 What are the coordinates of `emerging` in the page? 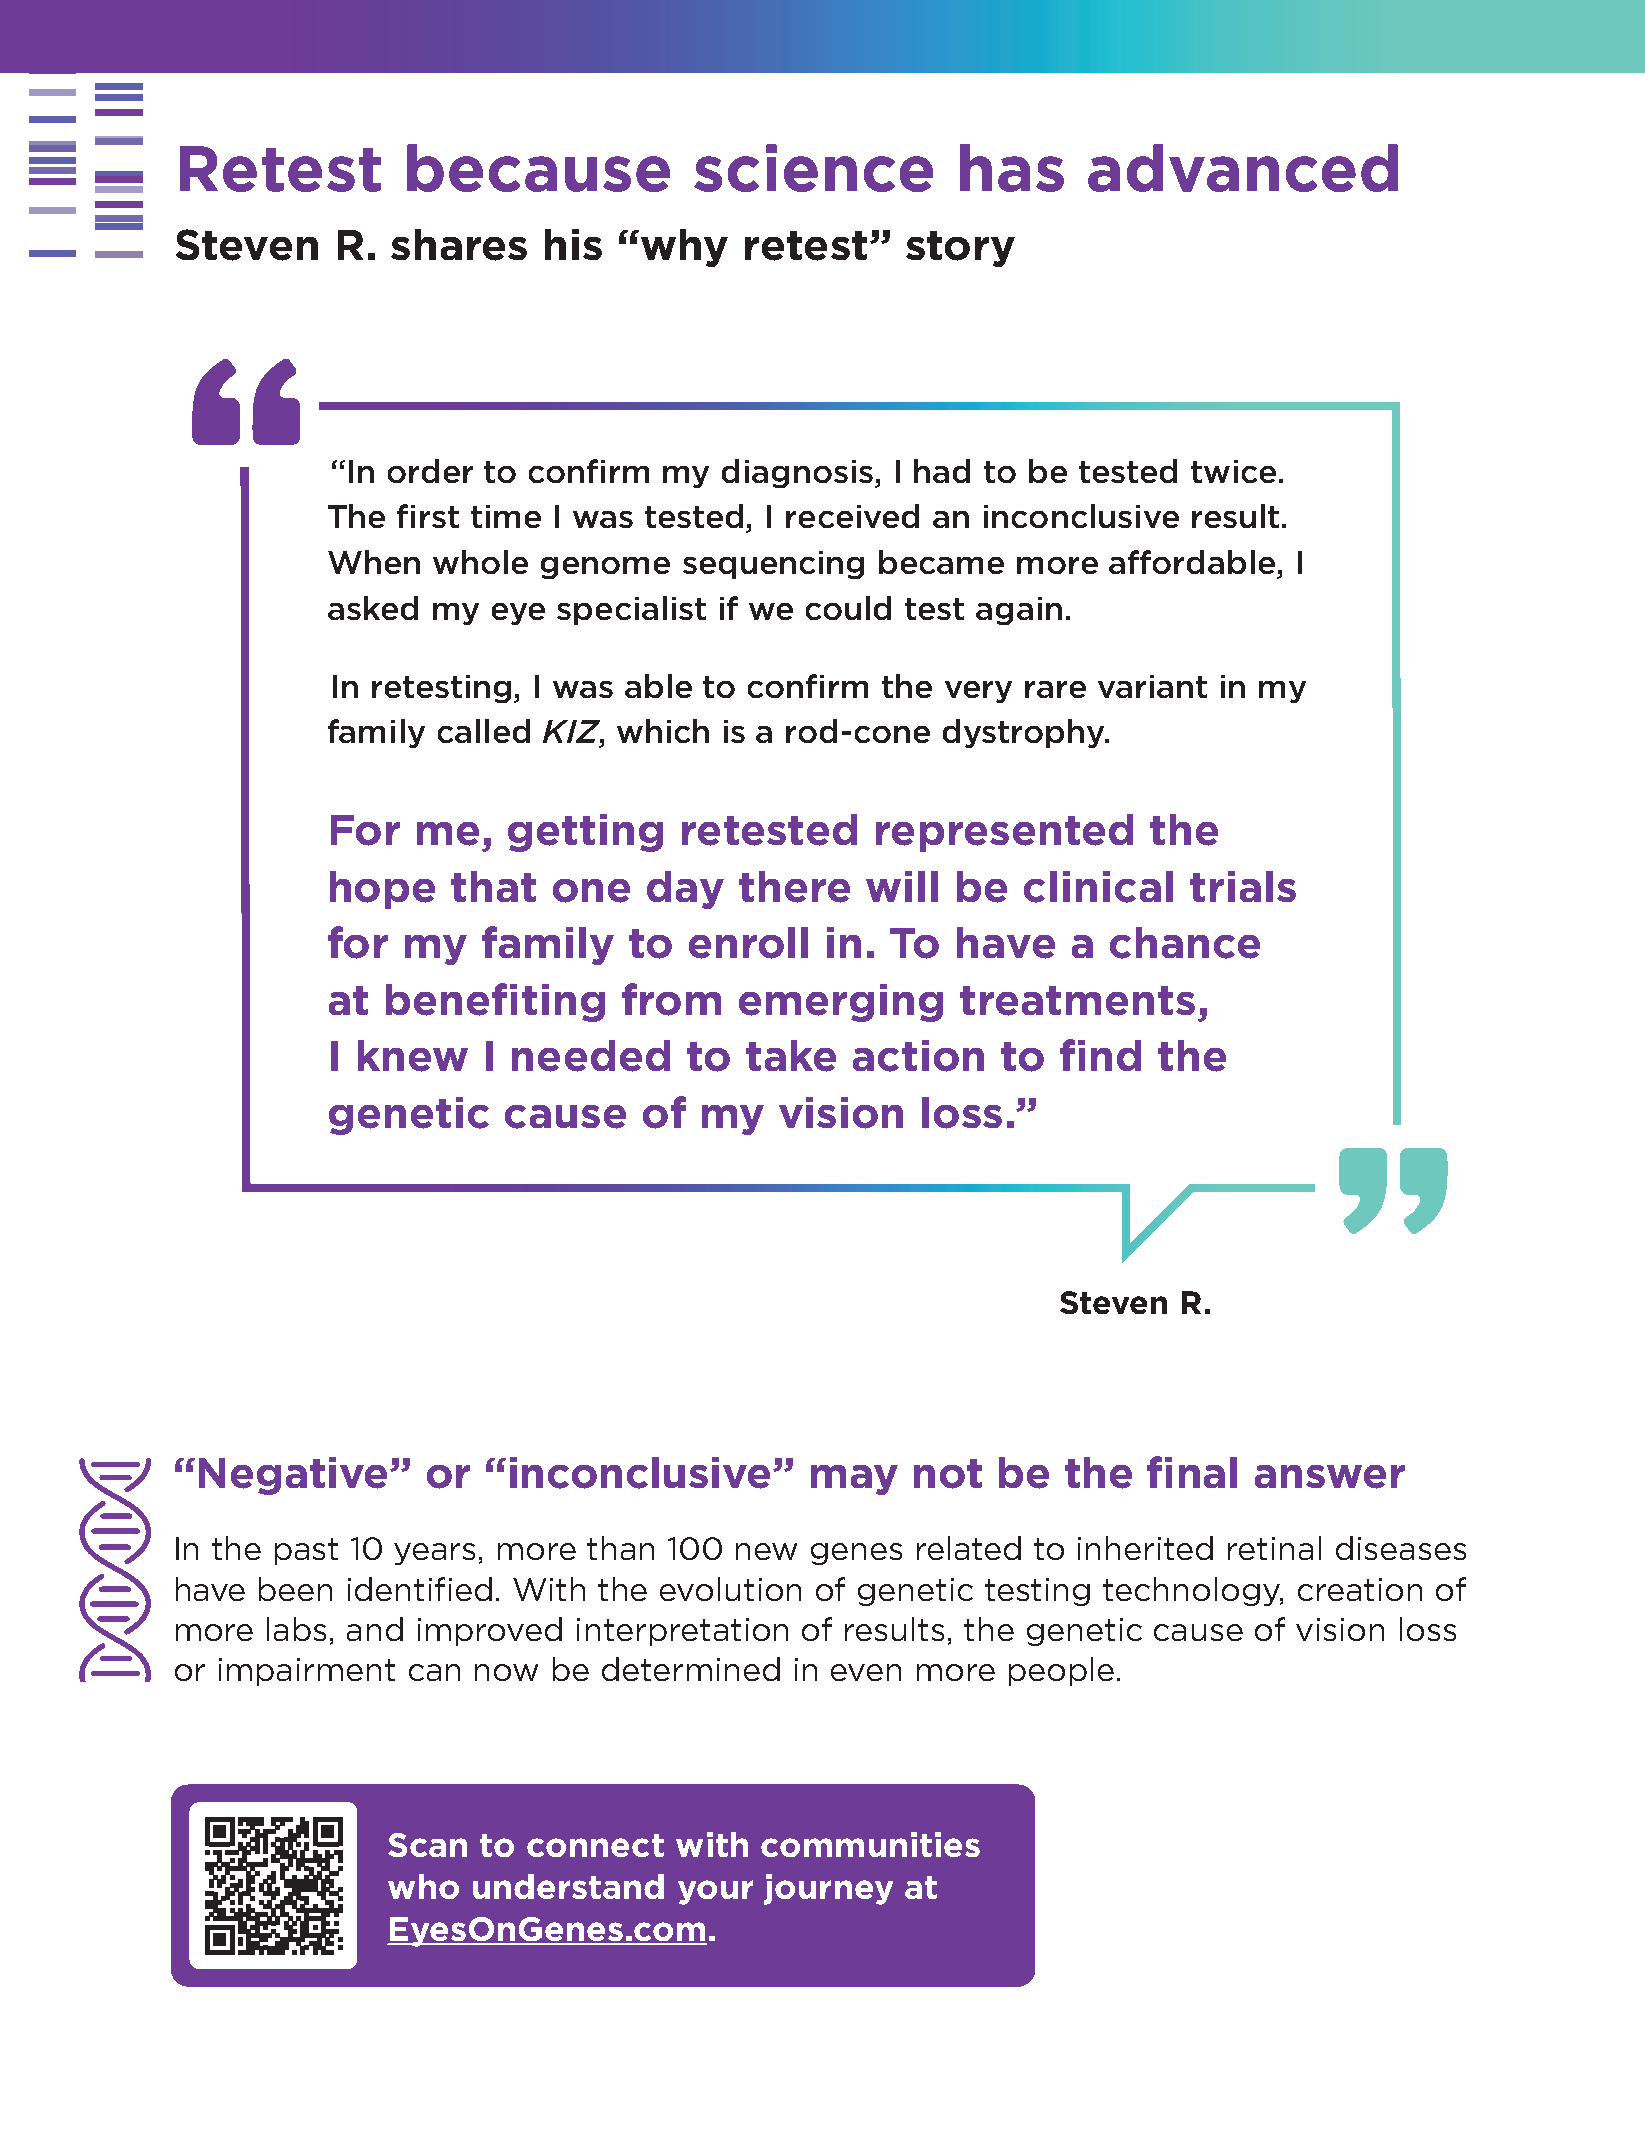 It's located at (841, 1003).
